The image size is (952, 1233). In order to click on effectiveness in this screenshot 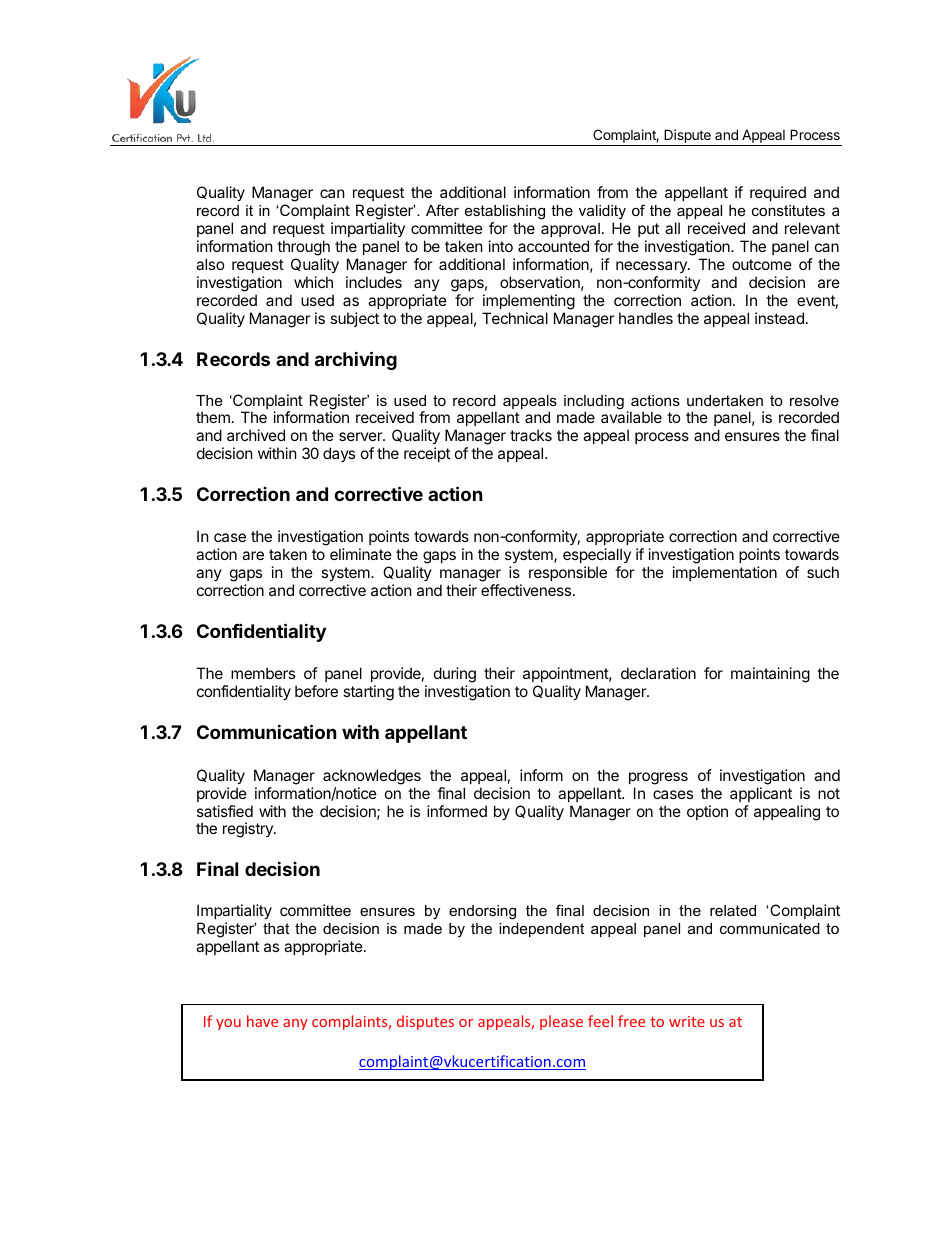, I will do `click(527, 590)`.
